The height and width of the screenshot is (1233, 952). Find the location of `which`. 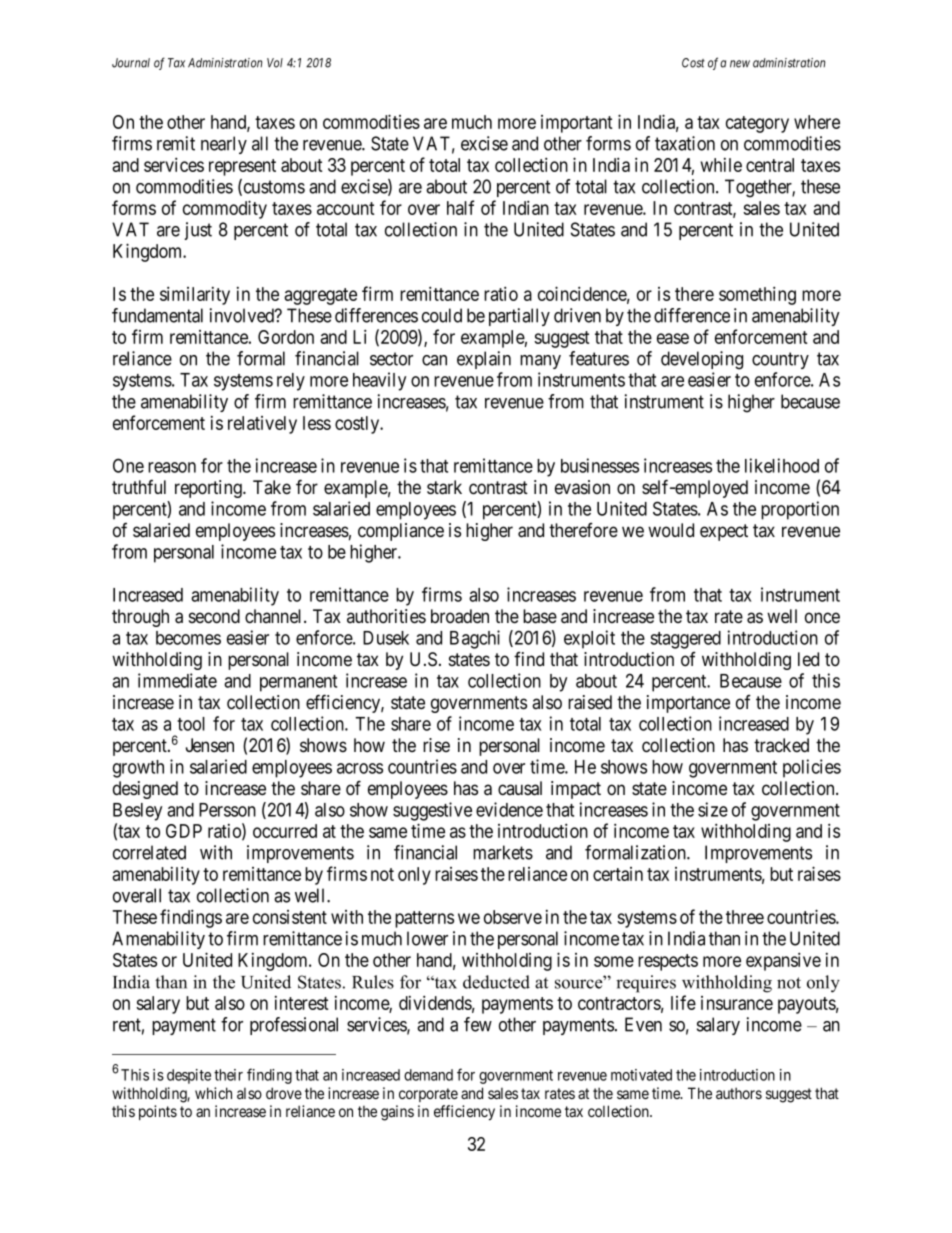

which is located at coordinates (213, 1093).
